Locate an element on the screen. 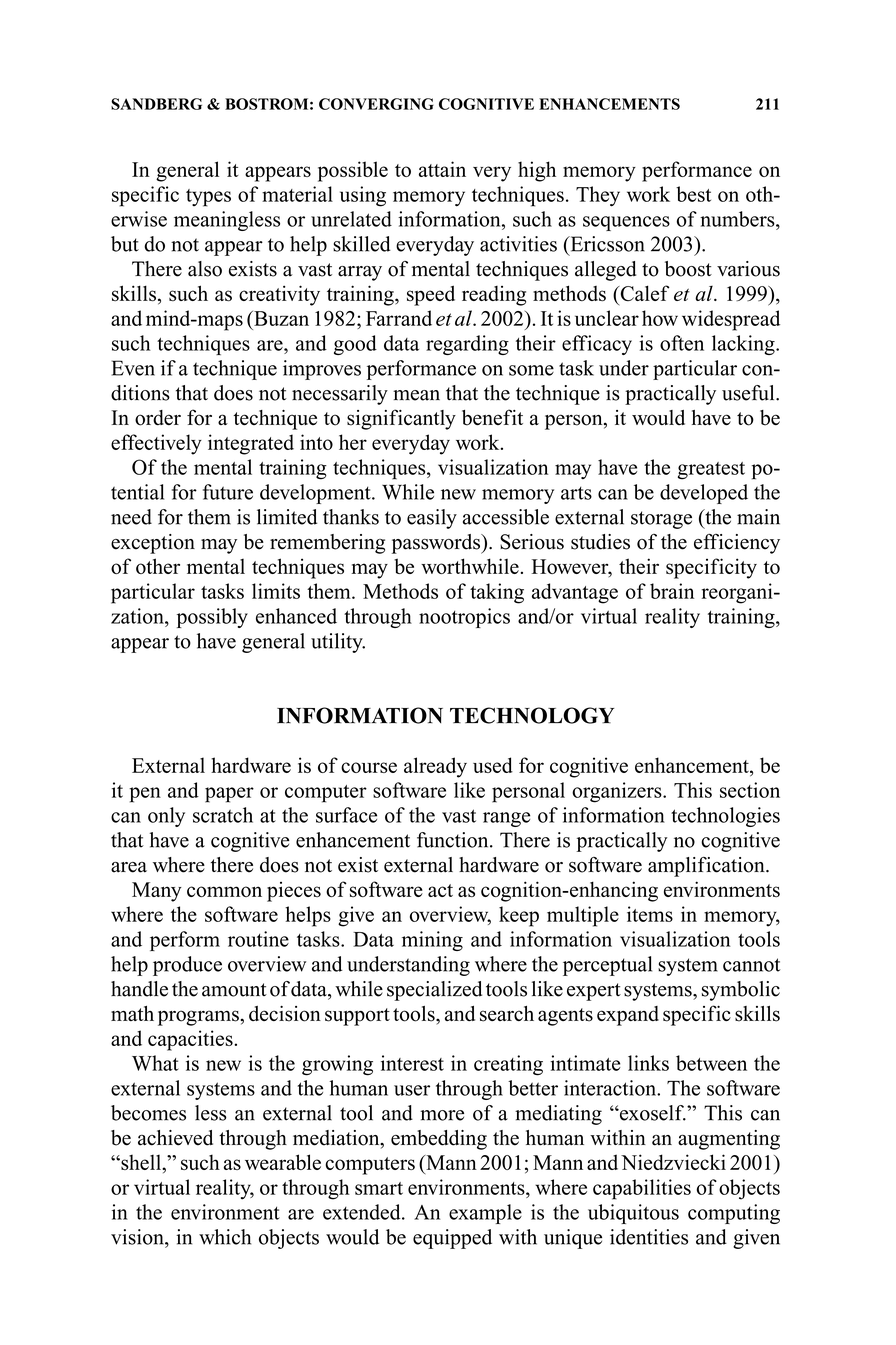 The image size is (896, 1345). which is located at coordinates (225, 1237).
